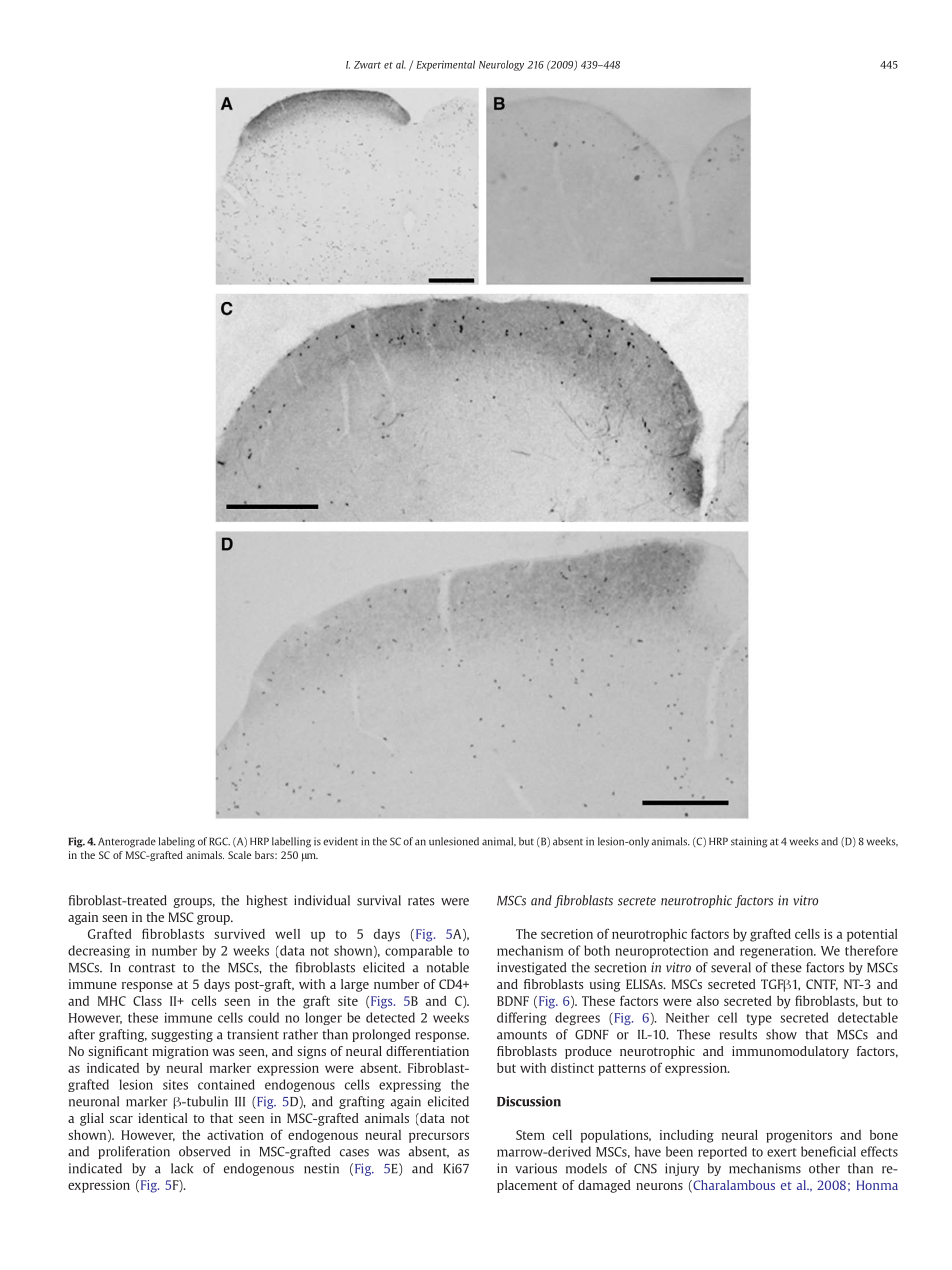 The width and height of the screenshot is (952, 1270). I want to click on evident, so click(340, 841).
